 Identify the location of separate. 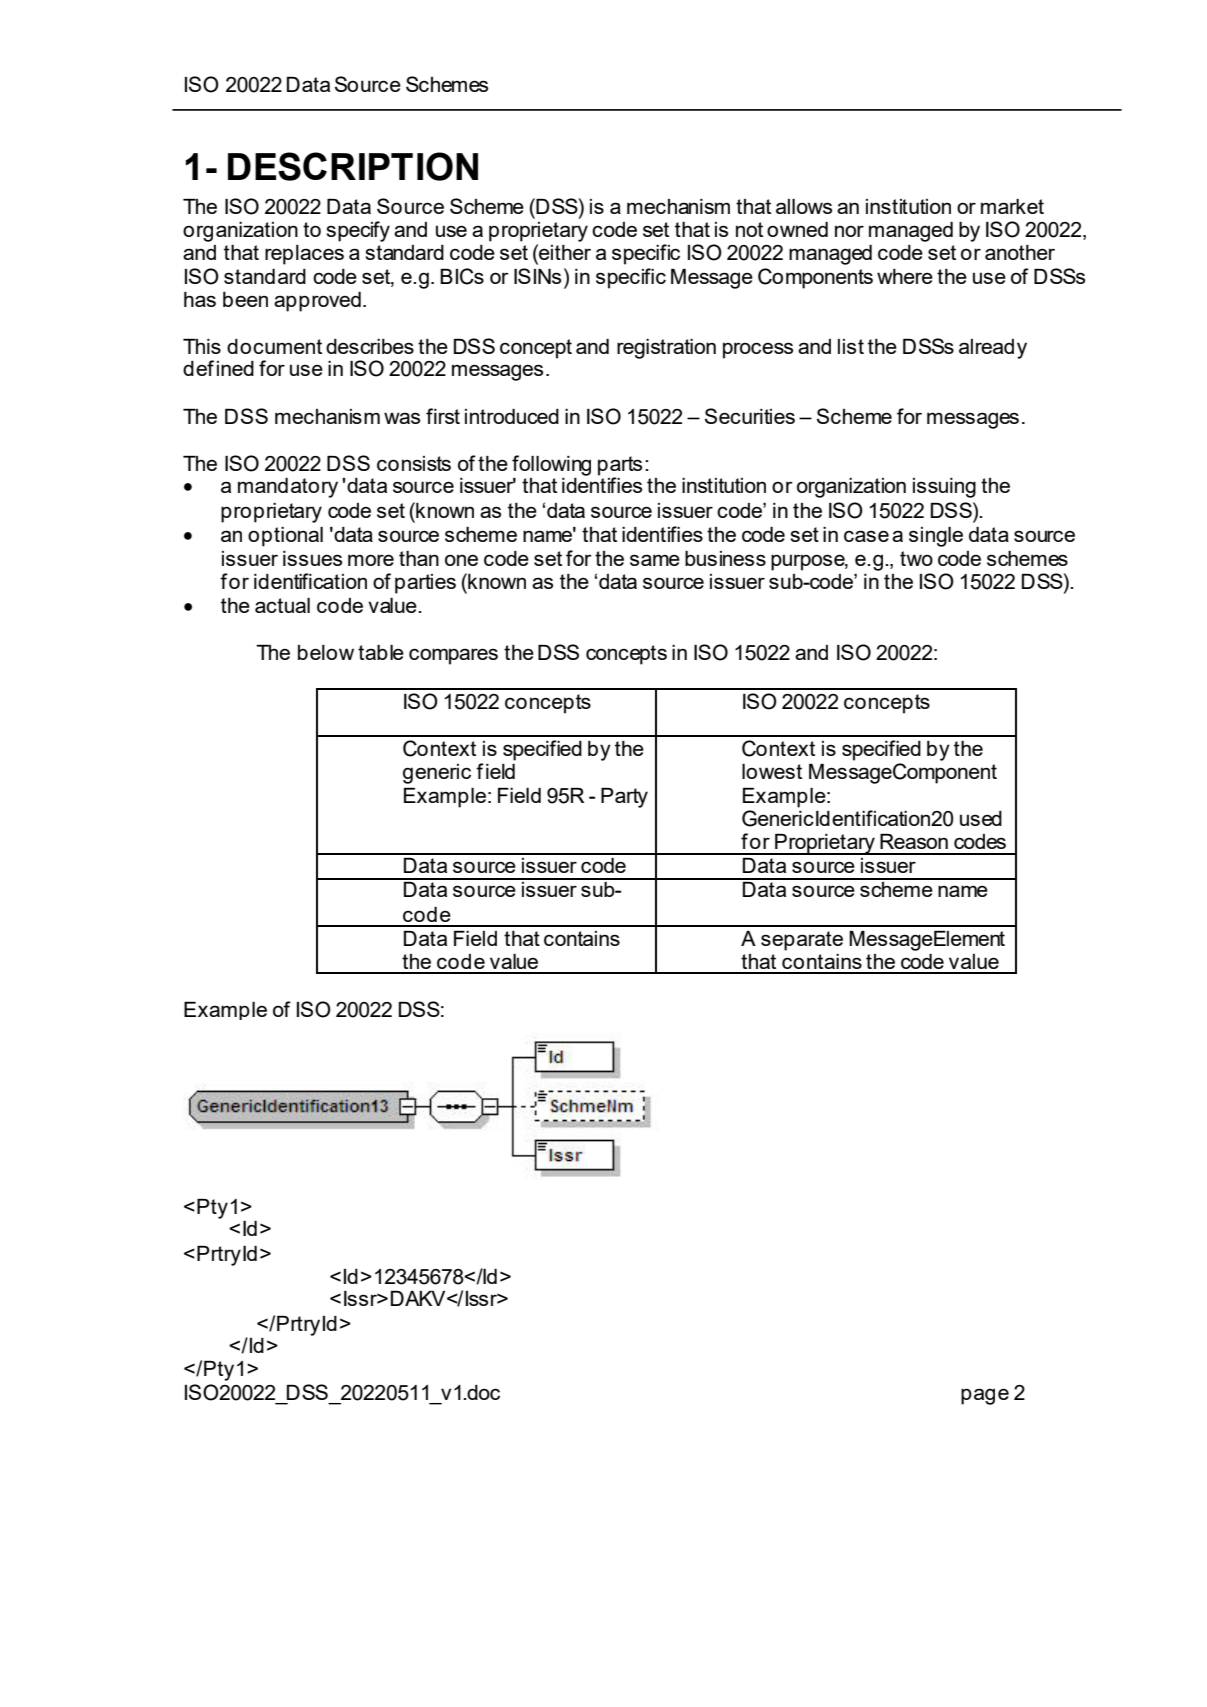
(802, 941).
